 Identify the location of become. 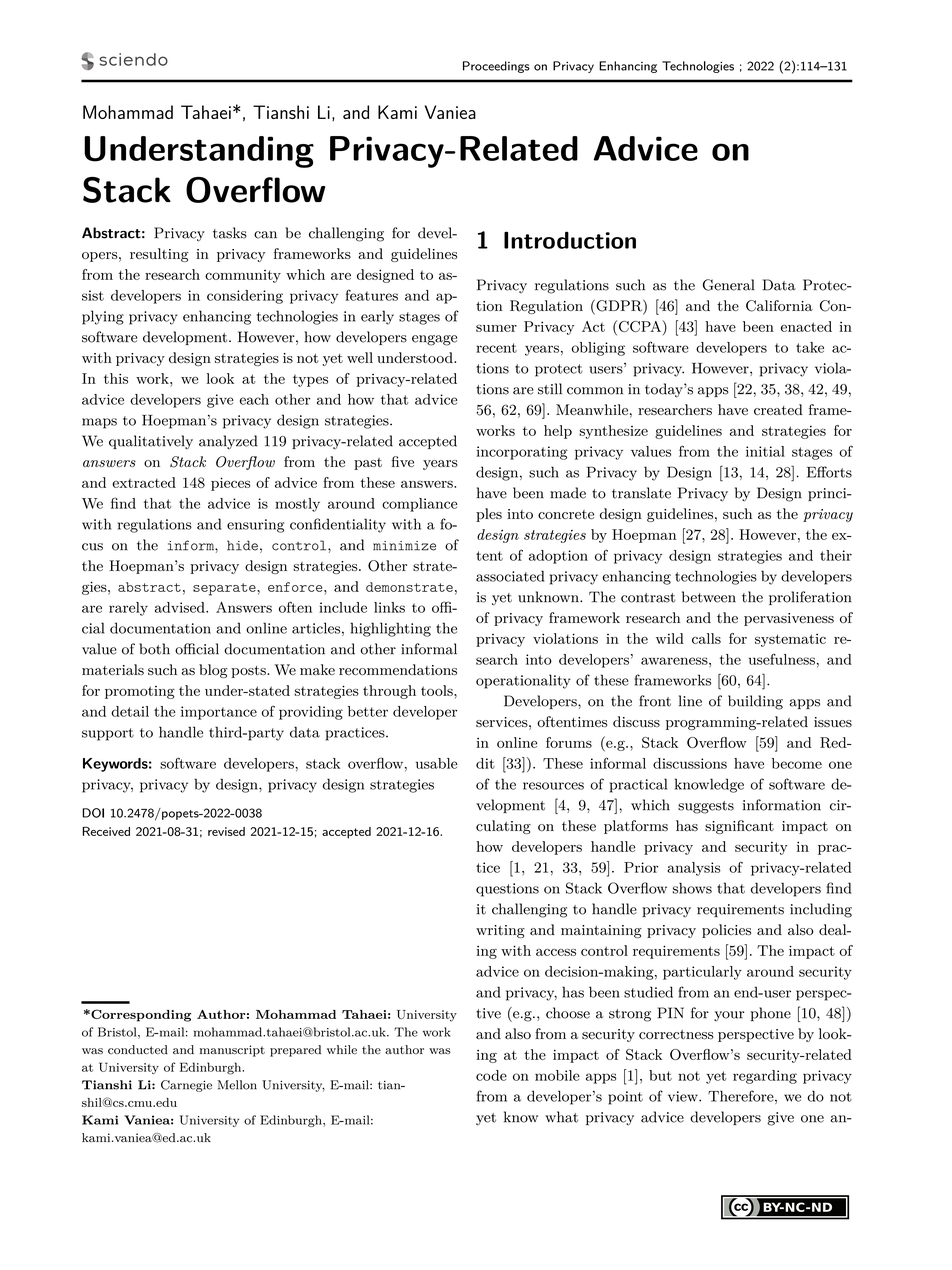
(797, 763).
